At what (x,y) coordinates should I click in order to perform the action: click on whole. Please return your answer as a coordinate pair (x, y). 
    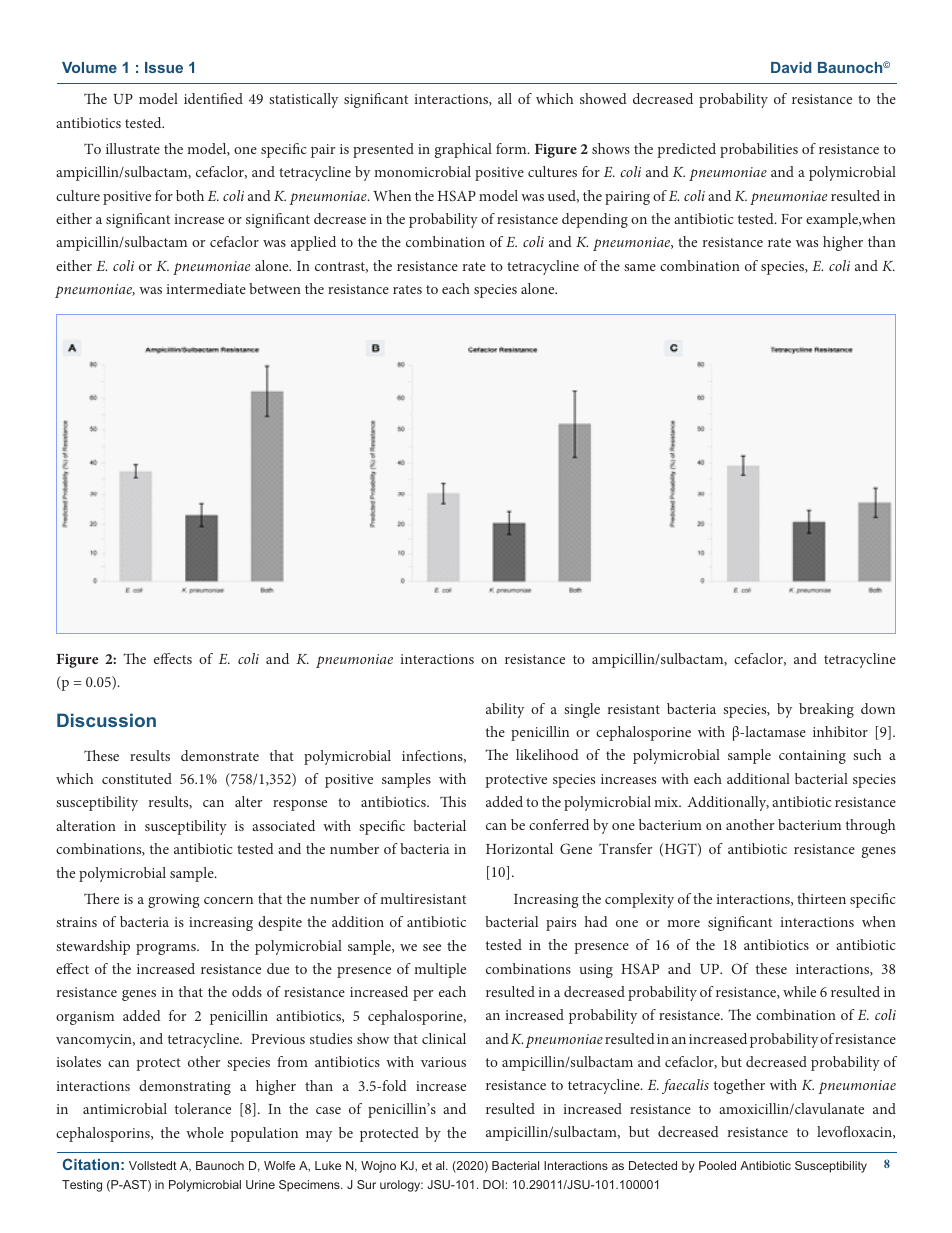
    Looking at the image, I should click on (205, 1132).
